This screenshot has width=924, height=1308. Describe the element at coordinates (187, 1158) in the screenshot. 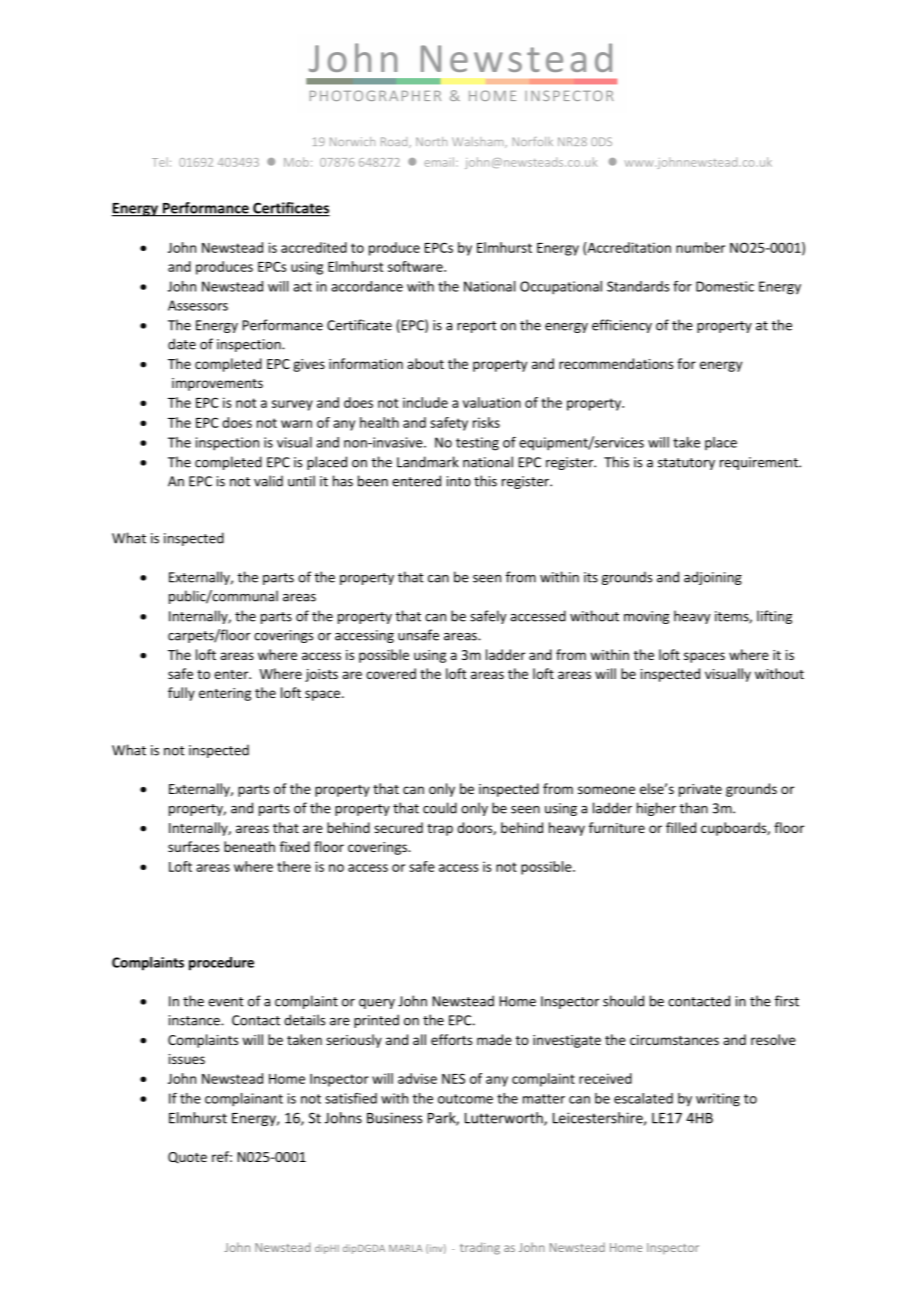

I see `Quote` at that location.
